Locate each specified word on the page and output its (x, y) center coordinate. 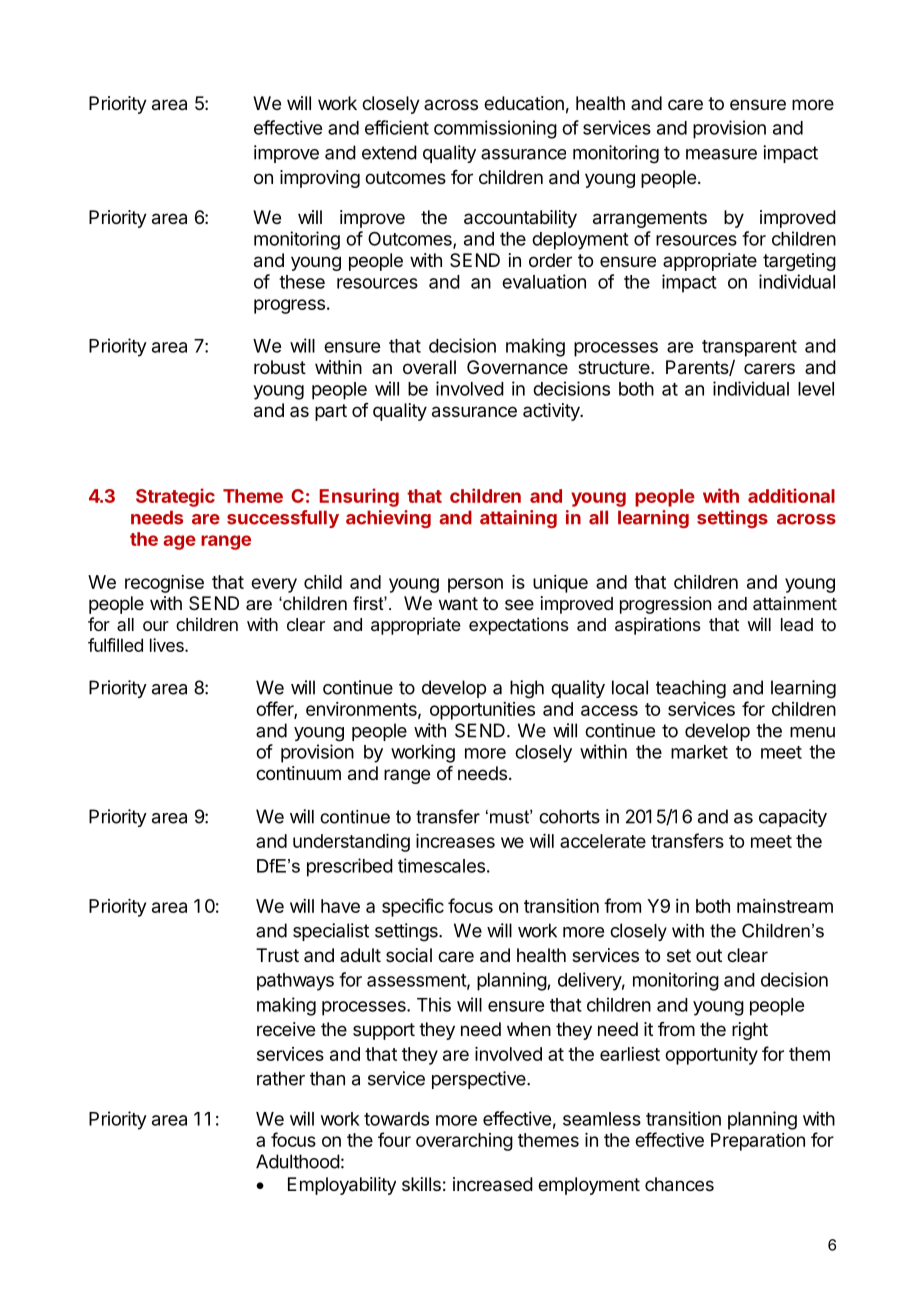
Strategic (175, 497)
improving (320, 179)
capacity (793, 818)
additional (791, 495)
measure (721, 154)
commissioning (495, 129)
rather (281, 1078)
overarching (464, 1142)
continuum (298, 773)
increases (455, 841)
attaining (518, 519)
